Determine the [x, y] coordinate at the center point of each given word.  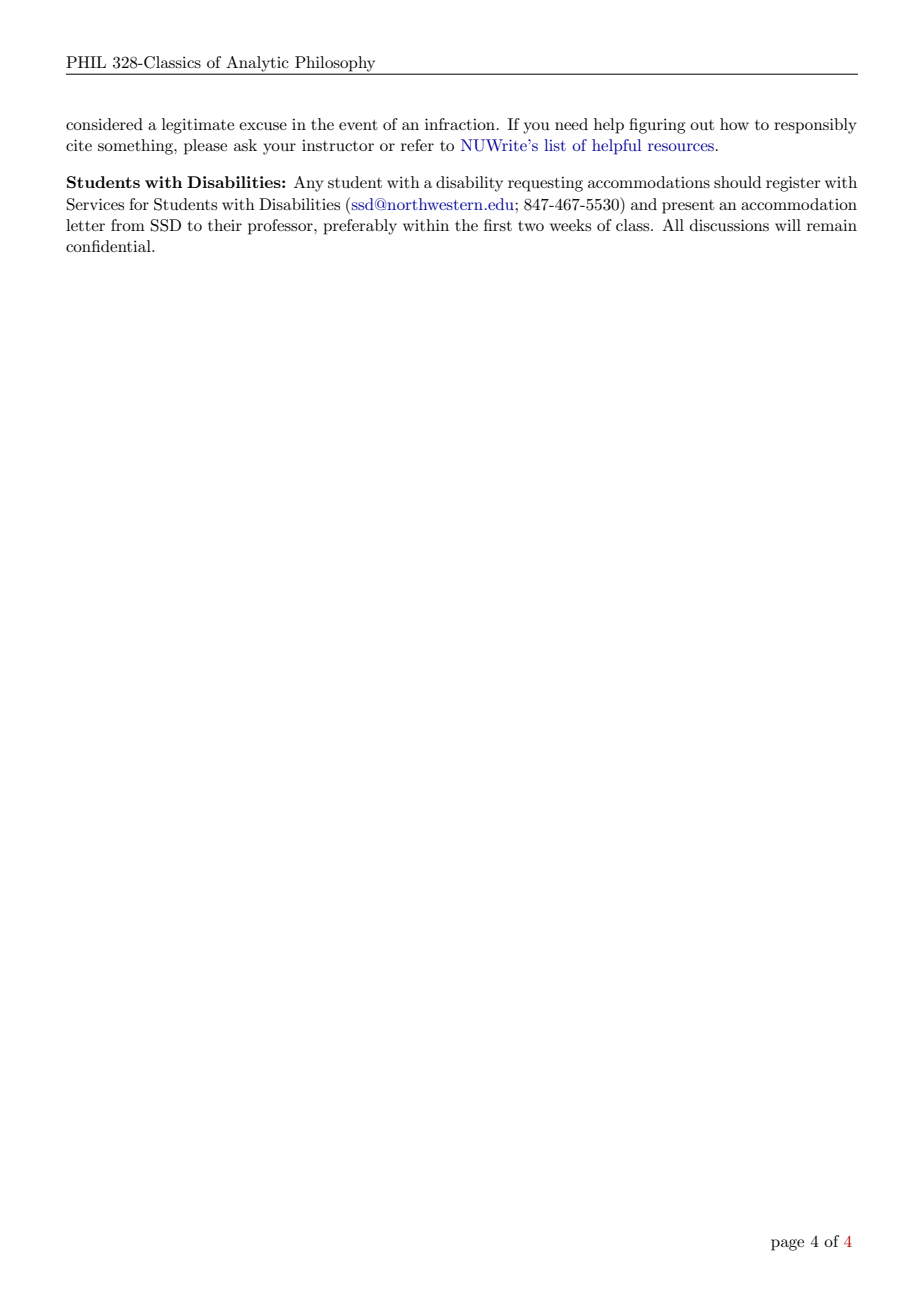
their [225, 225]
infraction [461, 124]
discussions [729, 225]
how [734, 124]
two [531, 226]
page [787, 1245]
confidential [109, 246]
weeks [570, 225]
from [128, 225]
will [788, 225]
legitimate [198, 126]
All [673, 225]
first [498, 225]
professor [281, 227]
